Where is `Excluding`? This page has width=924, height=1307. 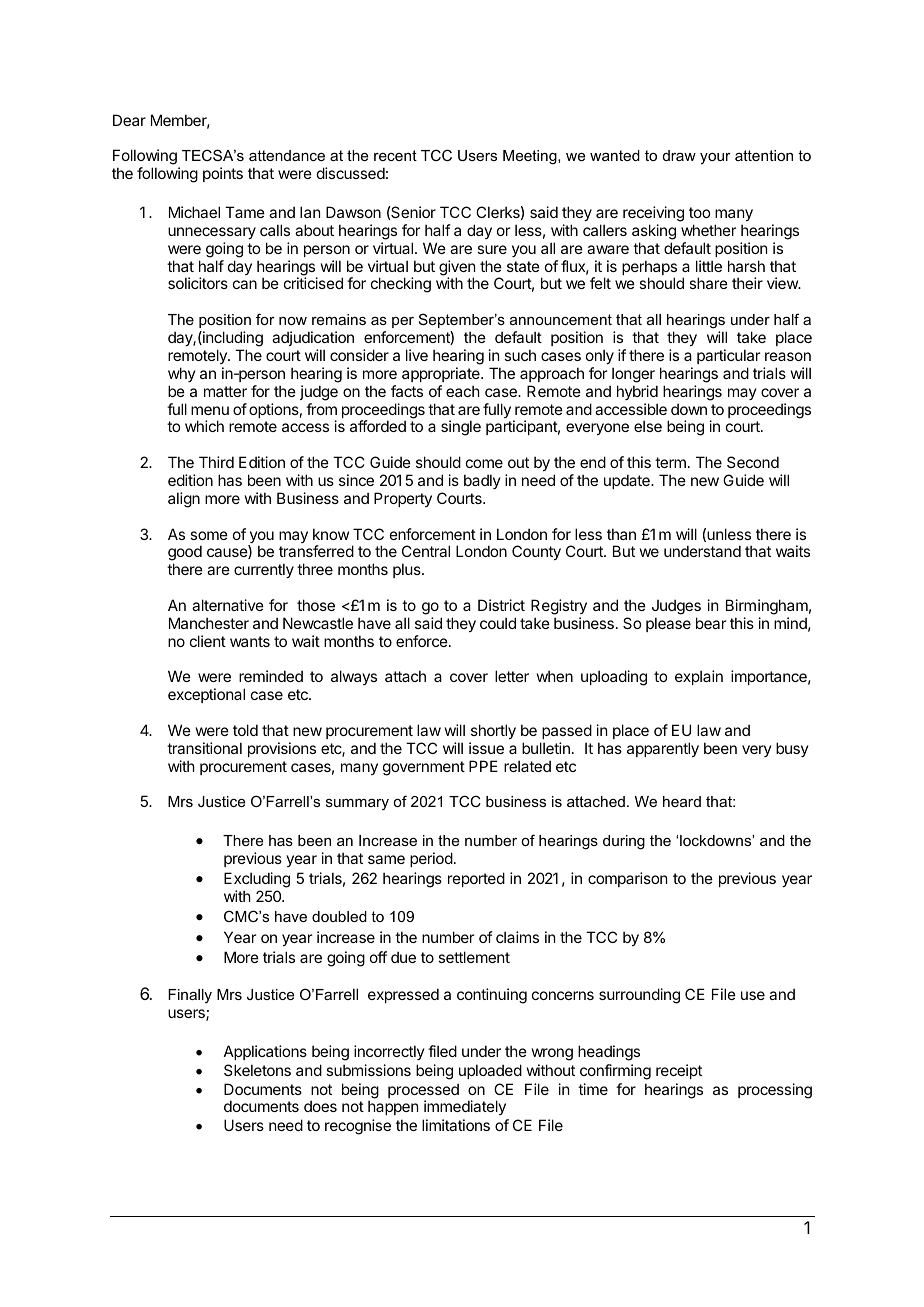 Excluding is located at coordinates (257, 881).
